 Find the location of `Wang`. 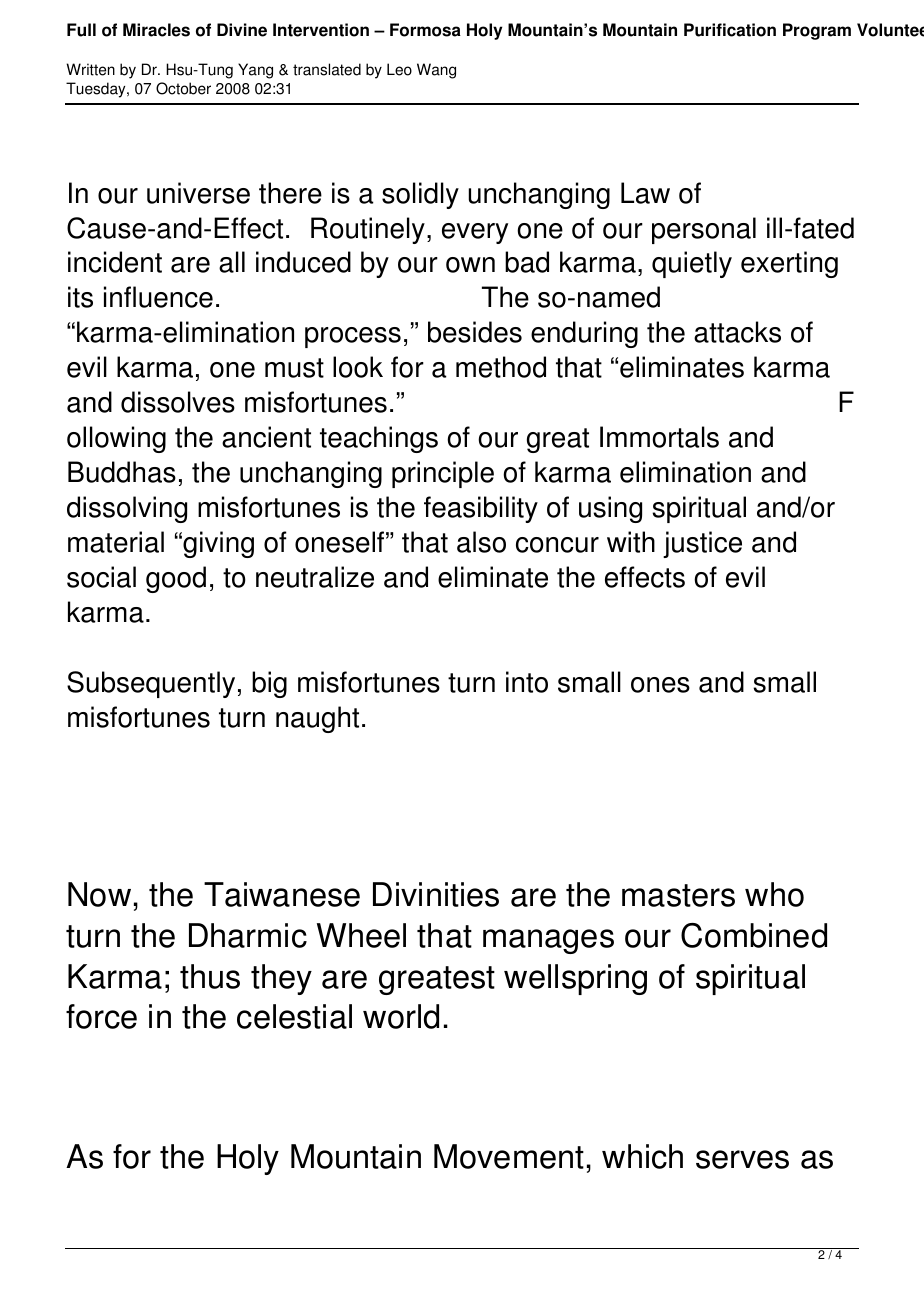

Wang is located at coordinates (436, 71).
